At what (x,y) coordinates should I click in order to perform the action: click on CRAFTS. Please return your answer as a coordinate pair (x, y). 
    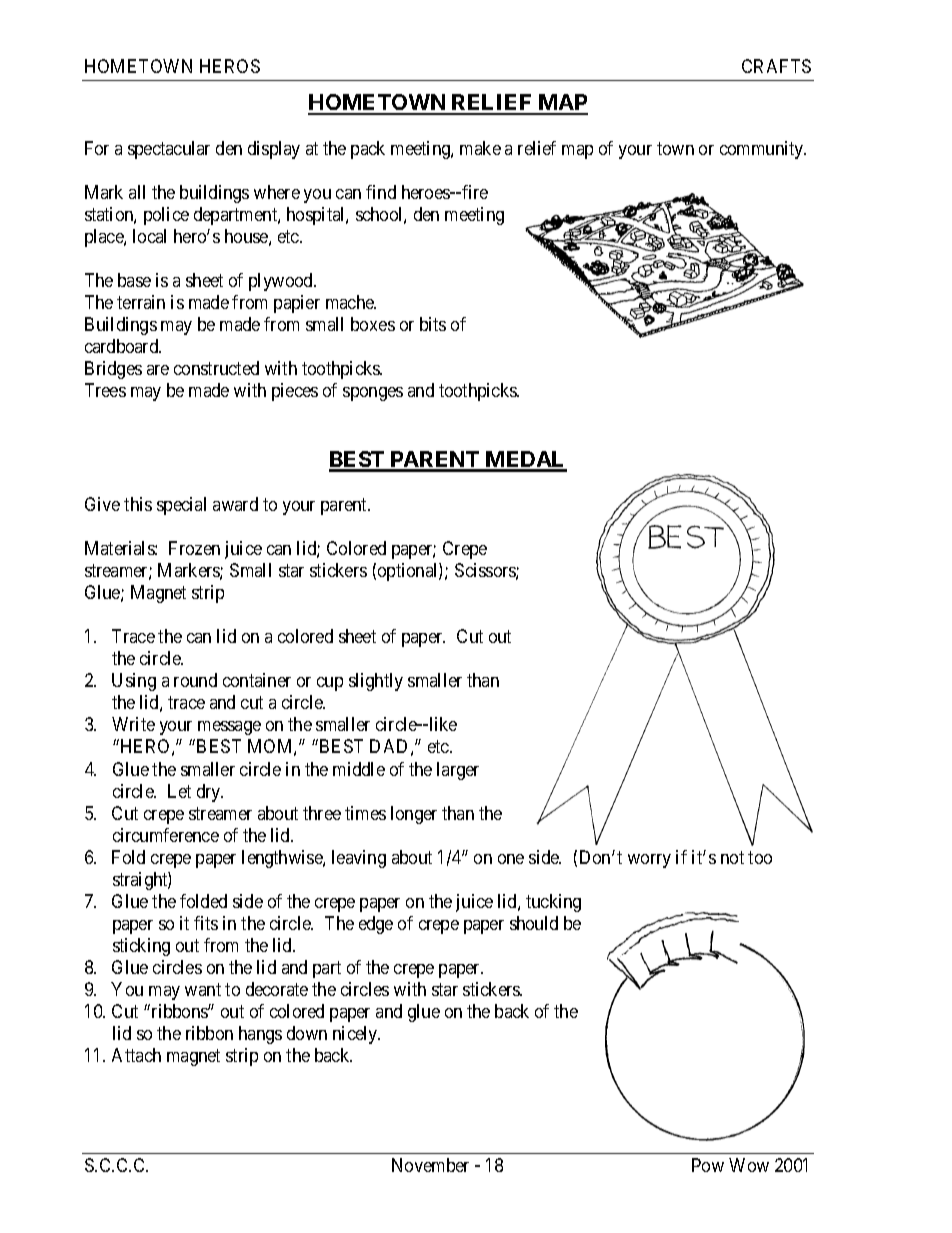
    Looking at the image, I should click on (776, 66).
